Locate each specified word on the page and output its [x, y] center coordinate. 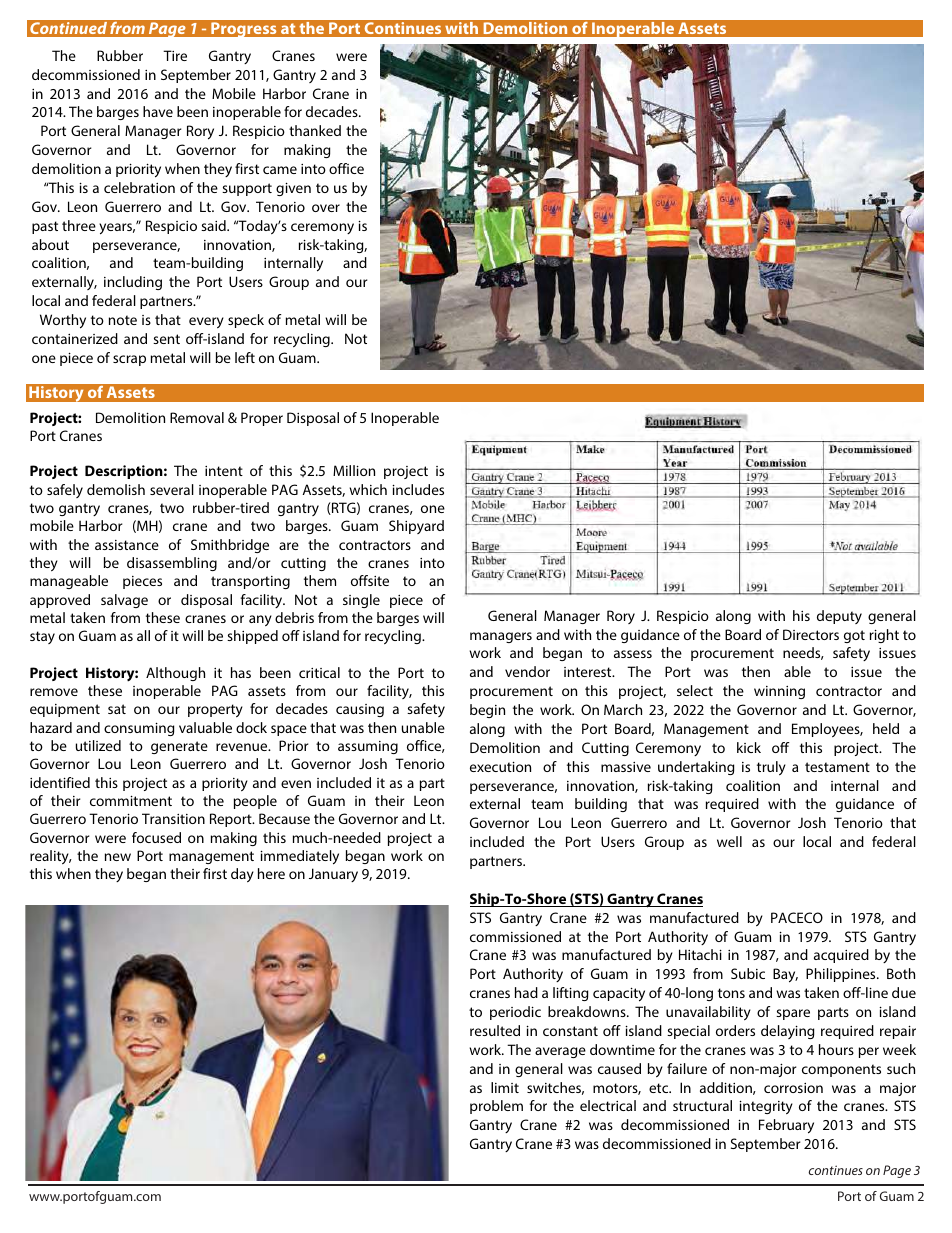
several [172, 489]
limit [505, 1087]
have [158, 111]
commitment [131, 800]
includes [418, 489]
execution [500, 766]
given [293, 189]
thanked [315, 130]
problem [496, 1107]
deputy [839, 617]
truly [771, 768]
